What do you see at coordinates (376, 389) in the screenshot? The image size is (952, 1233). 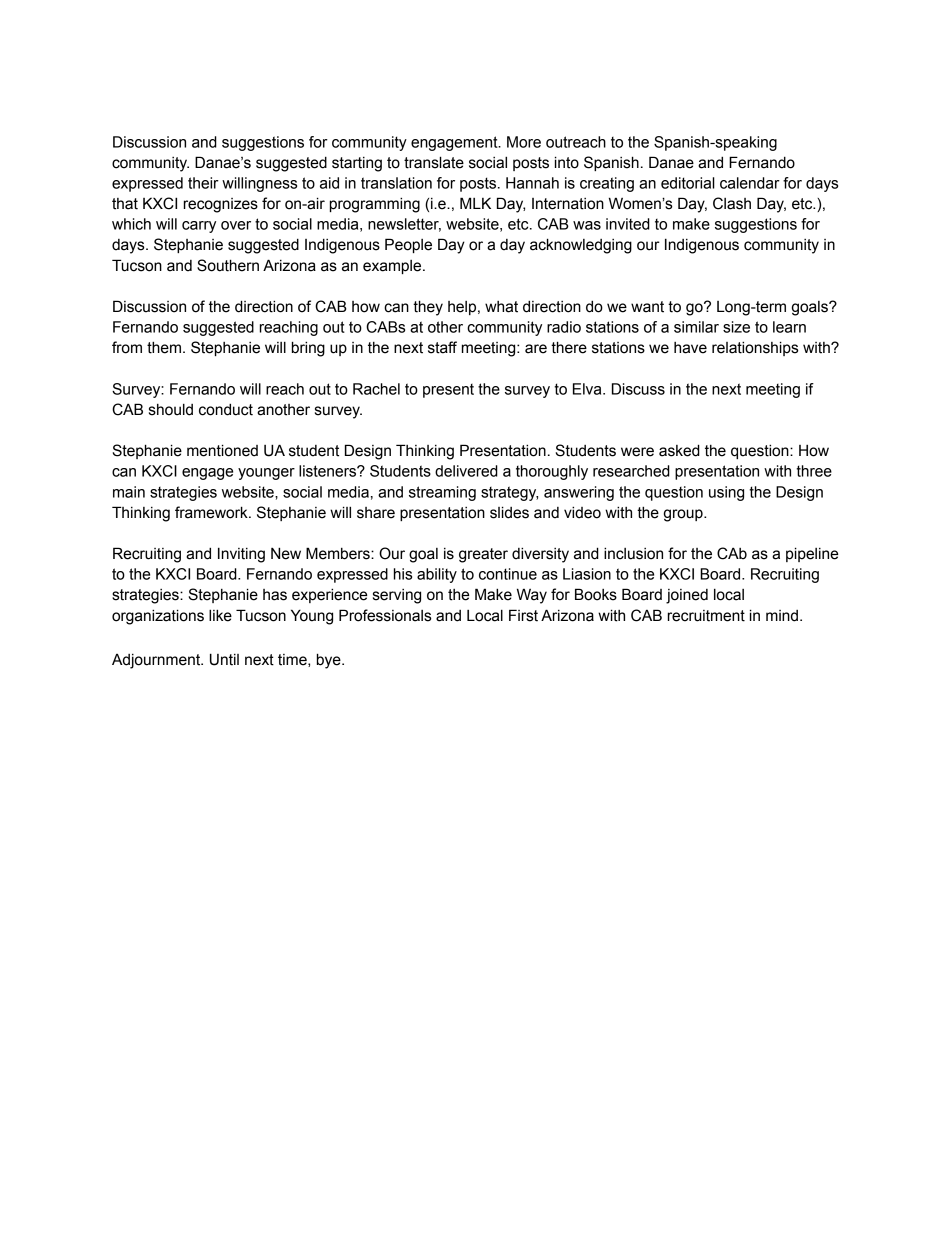 I see `Rachel` at bounding box center [376, 389].
